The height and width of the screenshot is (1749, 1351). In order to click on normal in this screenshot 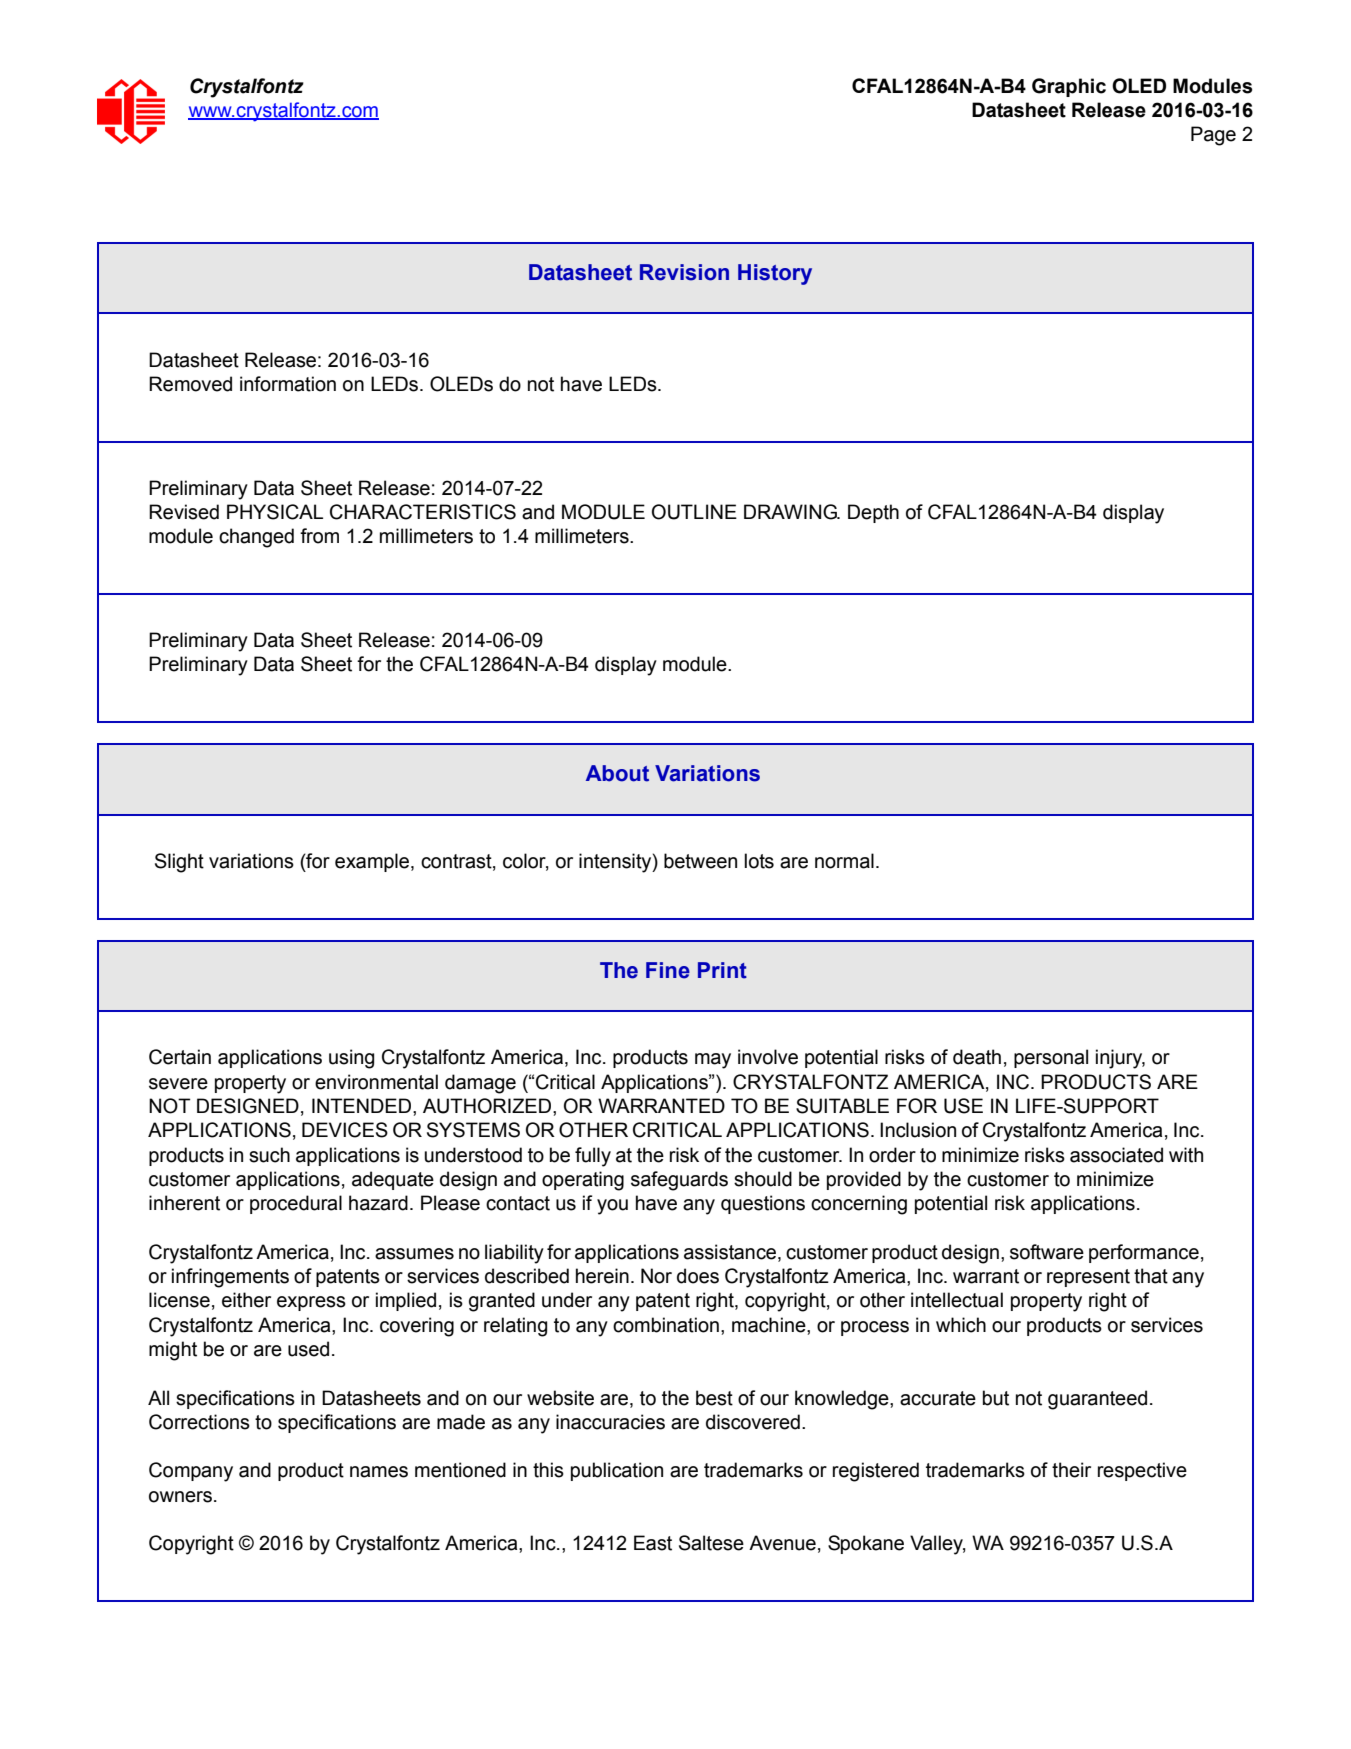, I will do `click(844, 861)`.
